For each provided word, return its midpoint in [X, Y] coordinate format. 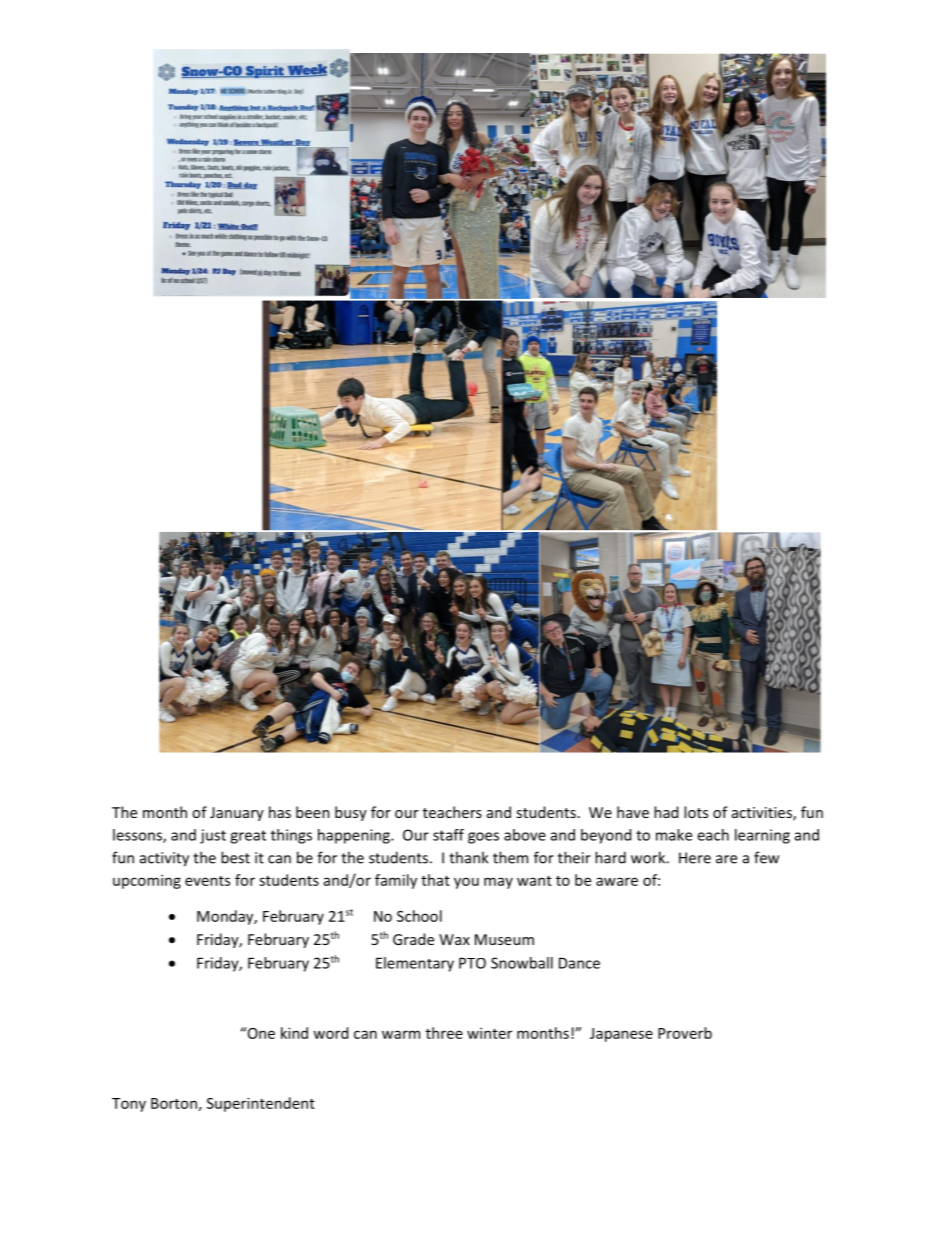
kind [294, 1033]
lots [696, 812]
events [207, 881]
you [466, 883]
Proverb [685, 1033]
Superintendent [261, 1104]
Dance [579, 963]
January [237, 814]
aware [617, 881]
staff [448, 835]
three [444, 1033]
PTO [472, 963]
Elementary [415, 964]
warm [401, 1034]
